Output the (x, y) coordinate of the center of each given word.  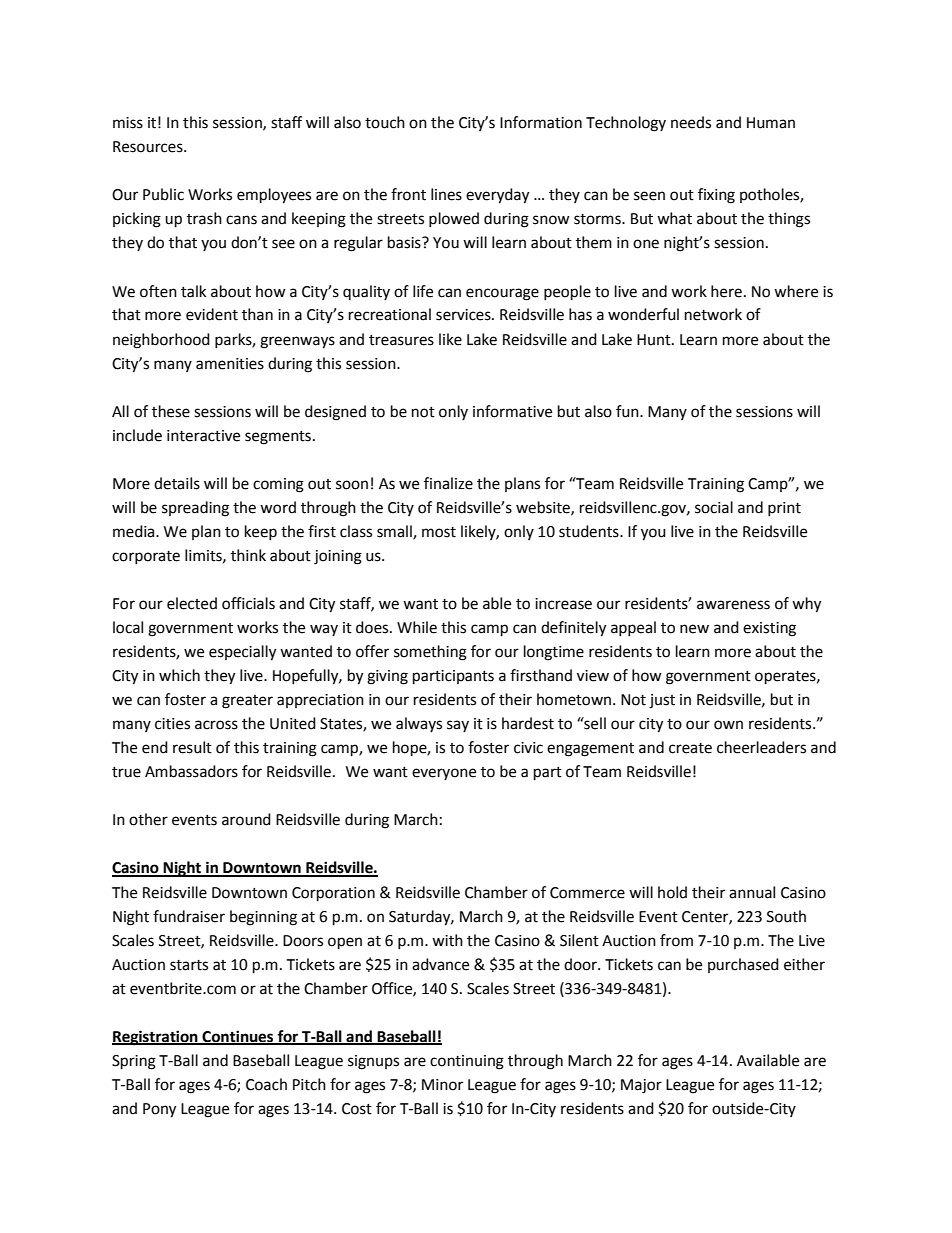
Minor (442, 1085)
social (714, 507)
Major (641, 1086)
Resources (149, 147)
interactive (203, 436)
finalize (448, 483)
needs (691, 122)
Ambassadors (191, 771)
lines (446, 194)
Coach (266, 1084)
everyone (444, 774)
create (690, 748)
